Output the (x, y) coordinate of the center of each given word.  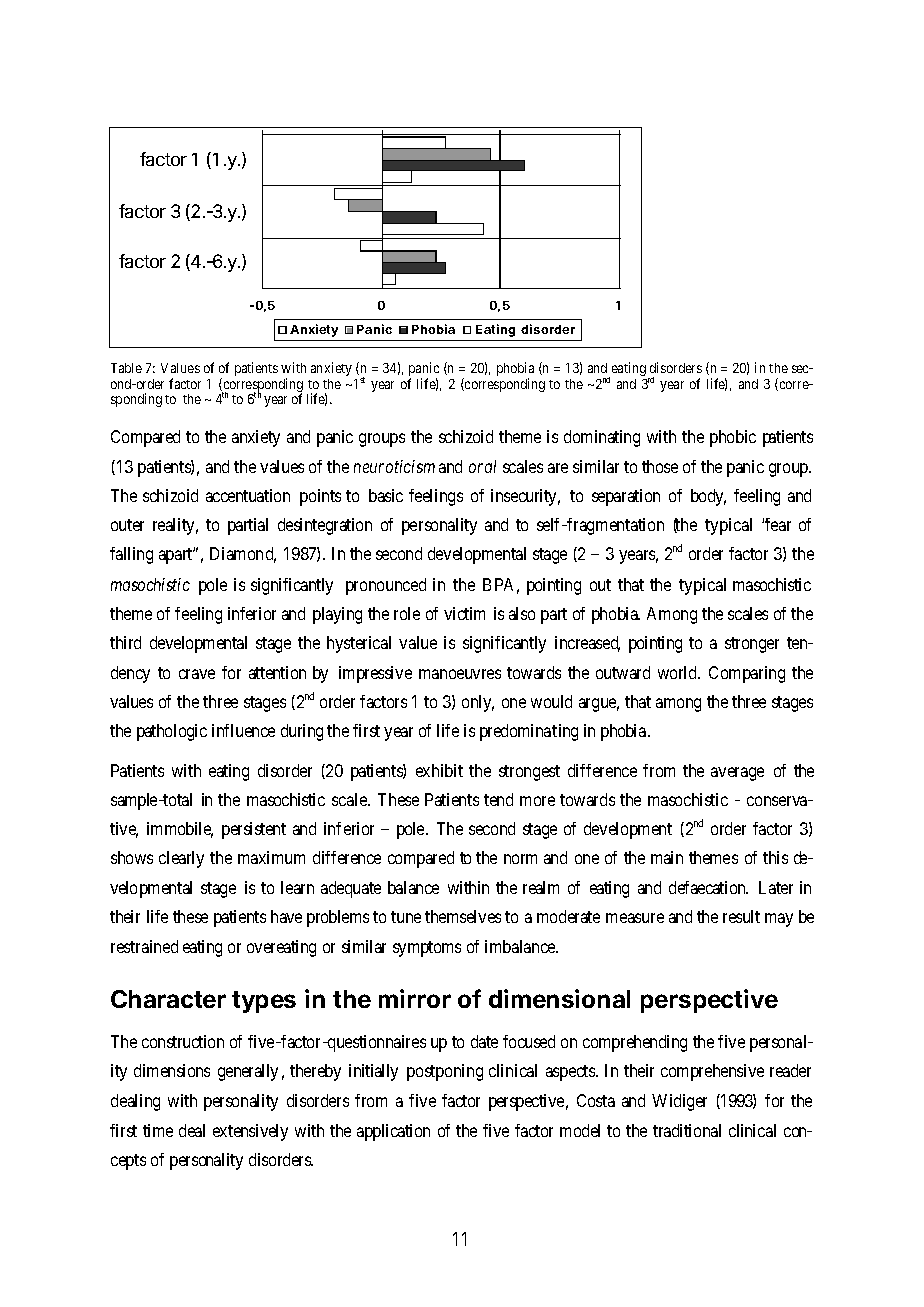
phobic (733, 438)
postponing (445, 1072)
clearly (181, 859)
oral (482, 466)
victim (464, 613)
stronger (752, 645)
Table (126, 368)
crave (197, 674)
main (667, 857)
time (158, 1130)
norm (520, 859)
